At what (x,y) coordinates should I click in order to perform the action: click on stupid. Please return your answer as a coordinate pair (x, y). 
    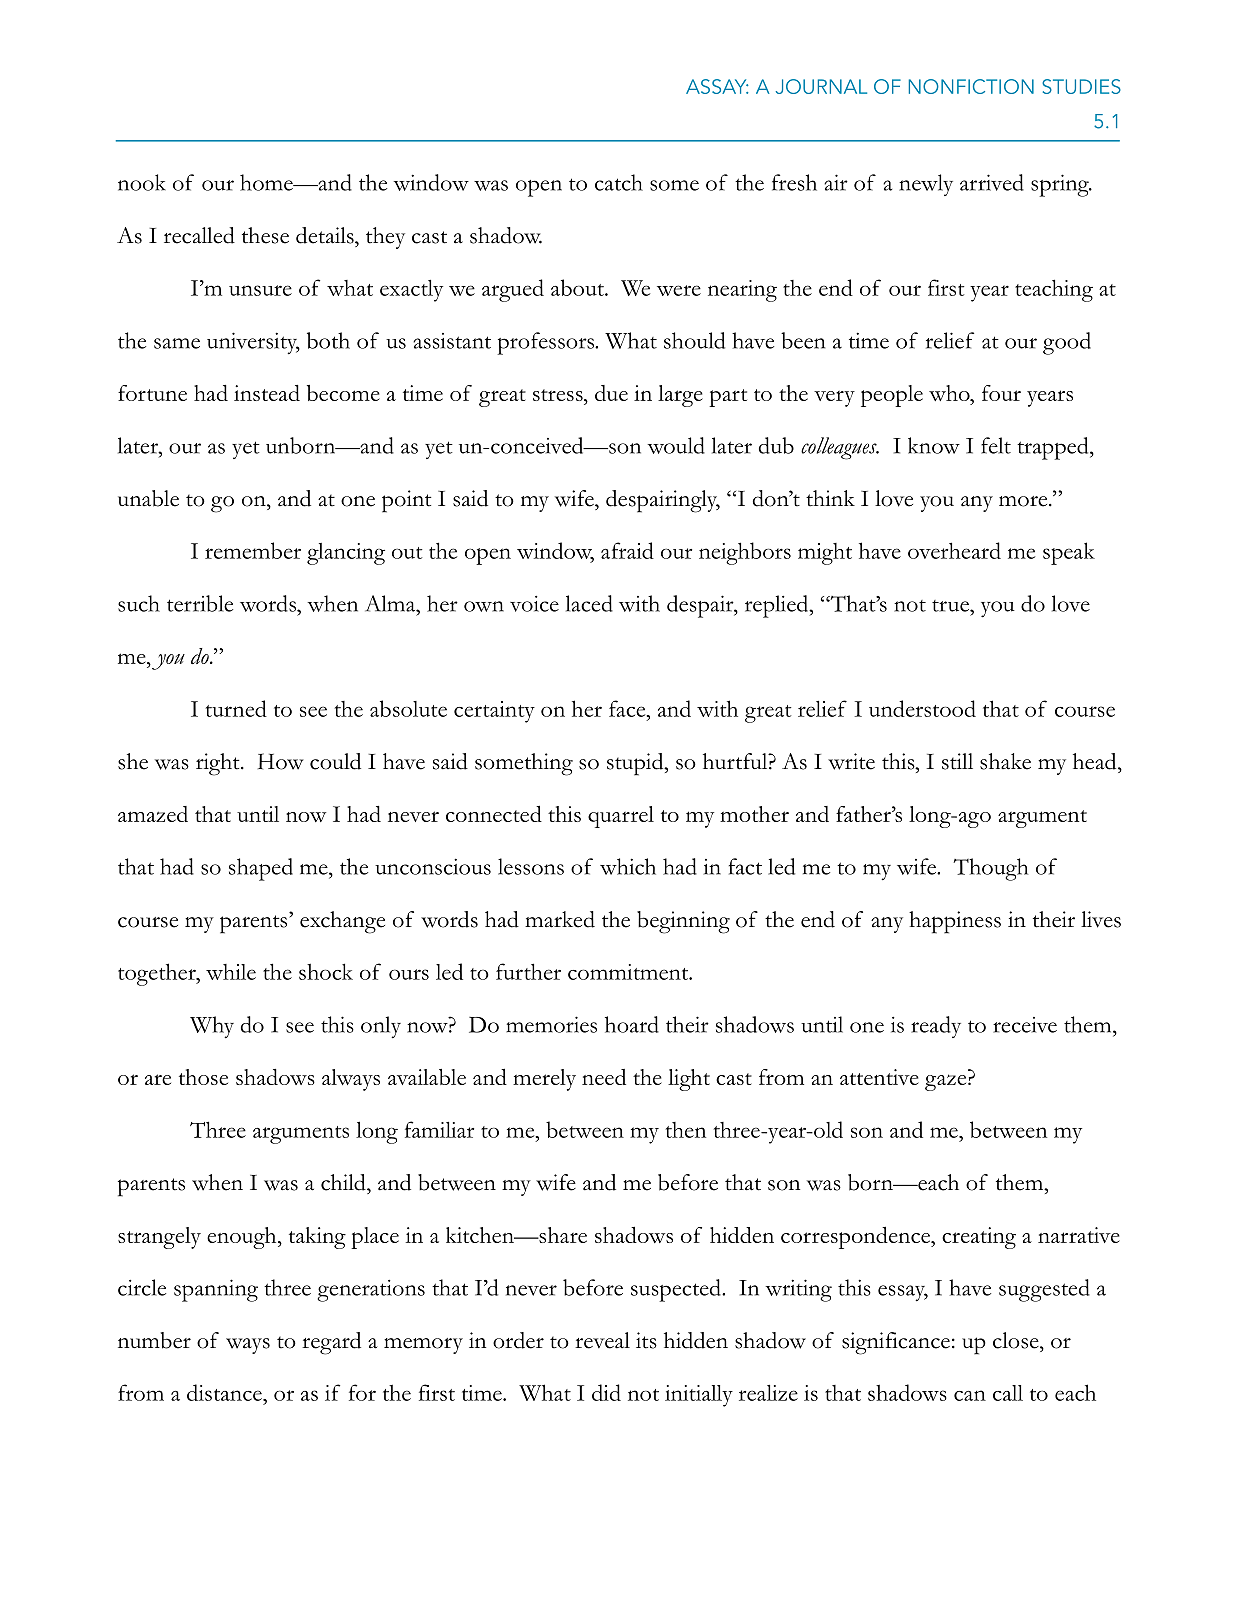
    Looking at the image, I should click on (636, 764).
